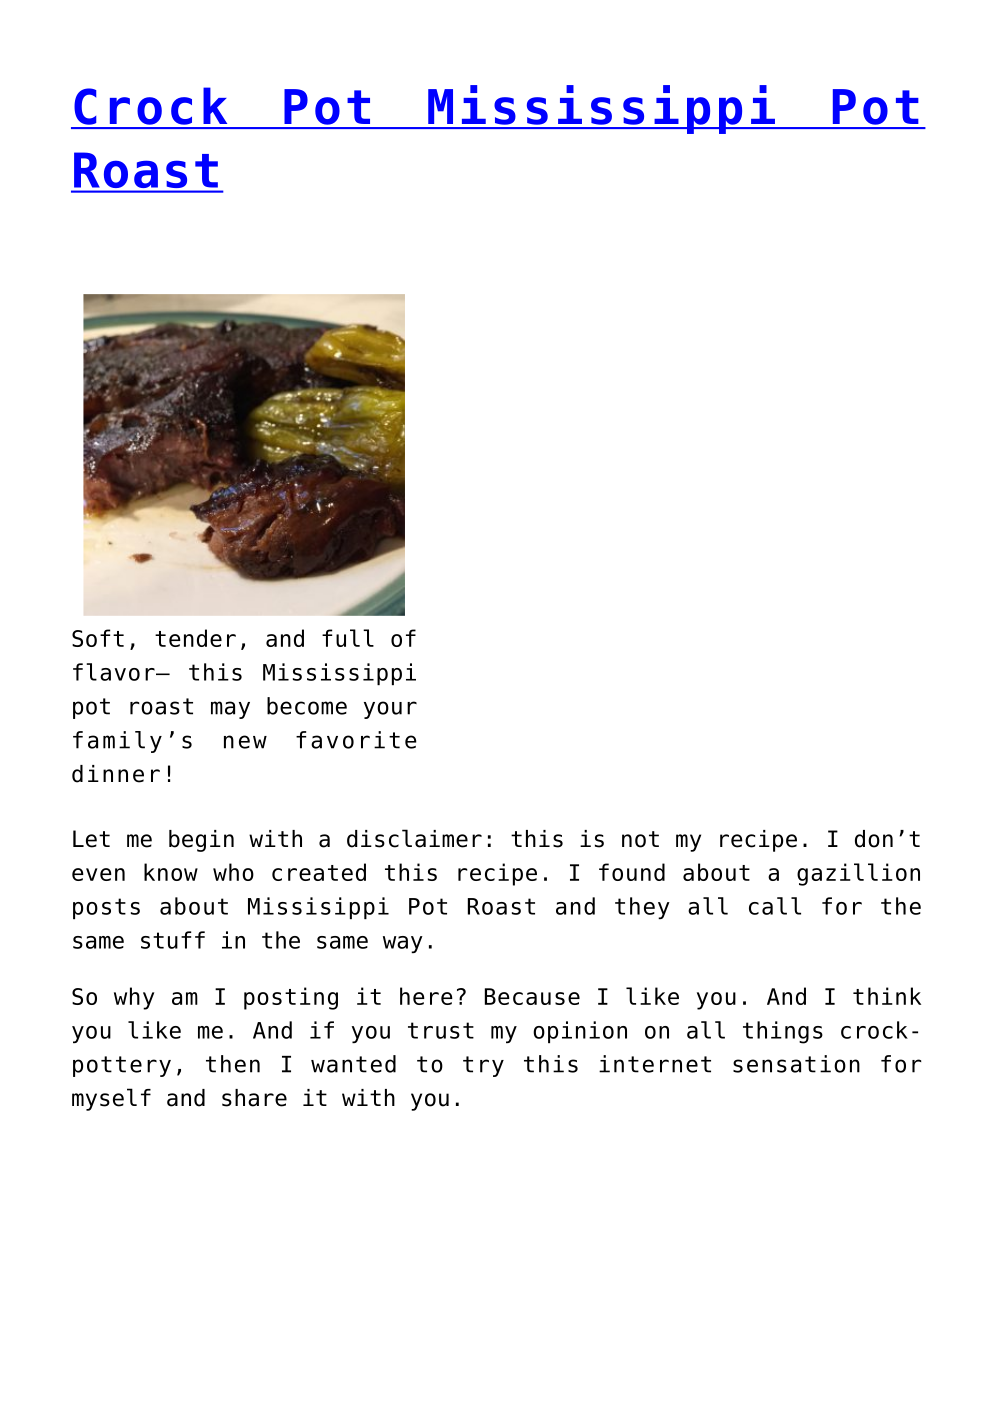  What do you see at coordinates (414, 838) in the screenshot?
I see `disclaimer` at bounding box center [414, 838].
